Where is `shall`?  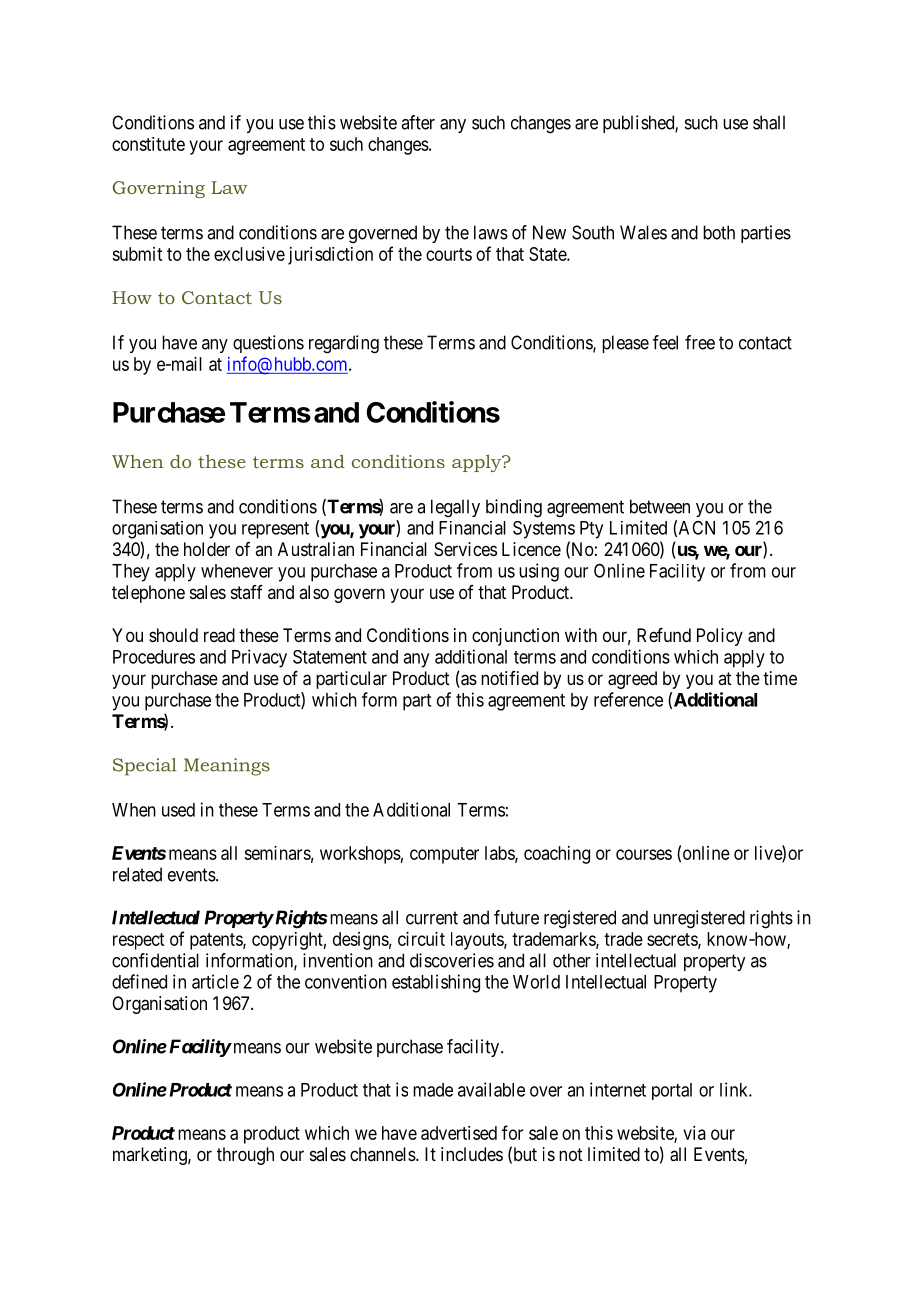
shall is located at coordinates (769, 122).
